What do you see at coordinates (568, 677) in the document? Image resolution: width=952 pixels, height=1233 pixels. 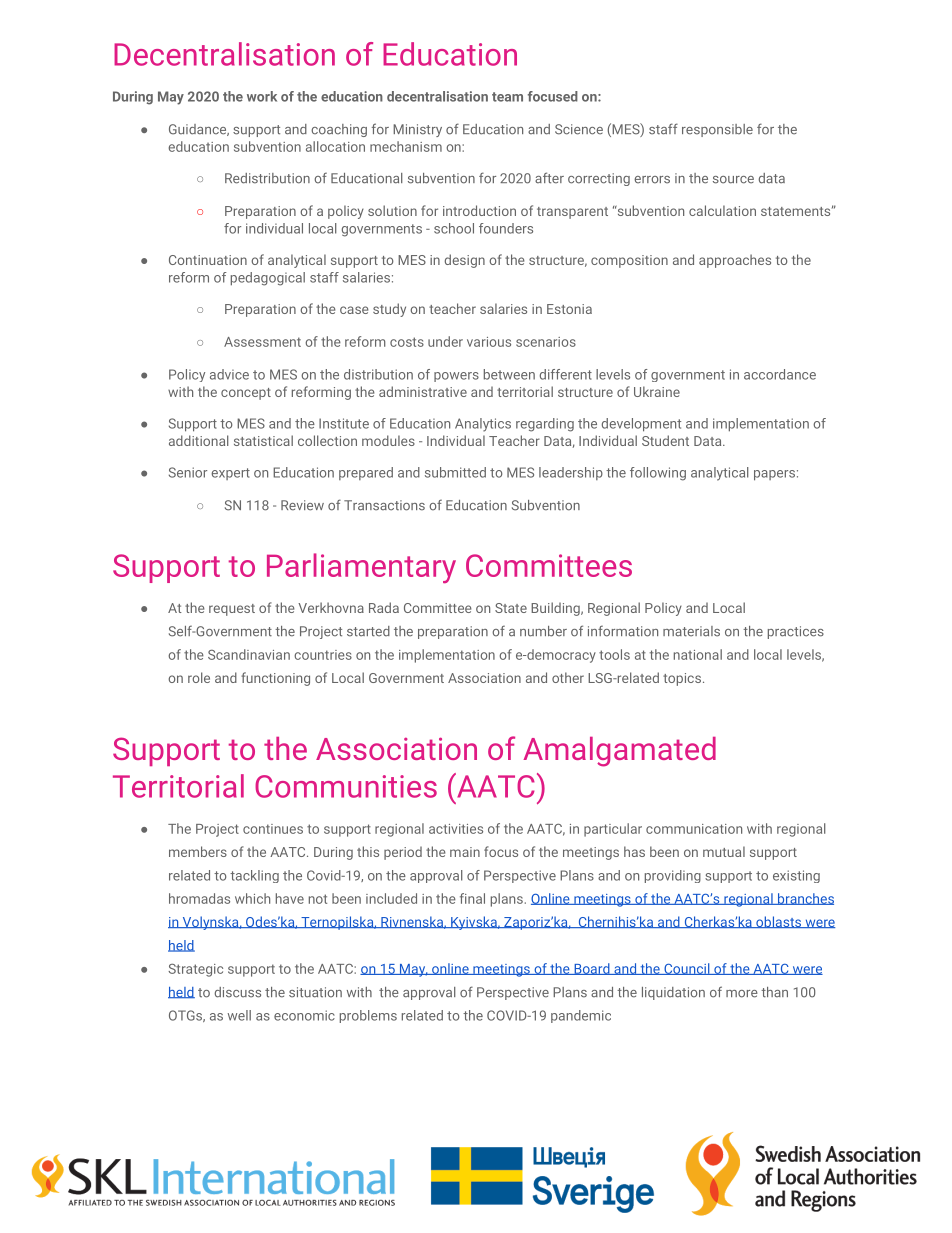 I see `other` at bounding box center [568, 677].
